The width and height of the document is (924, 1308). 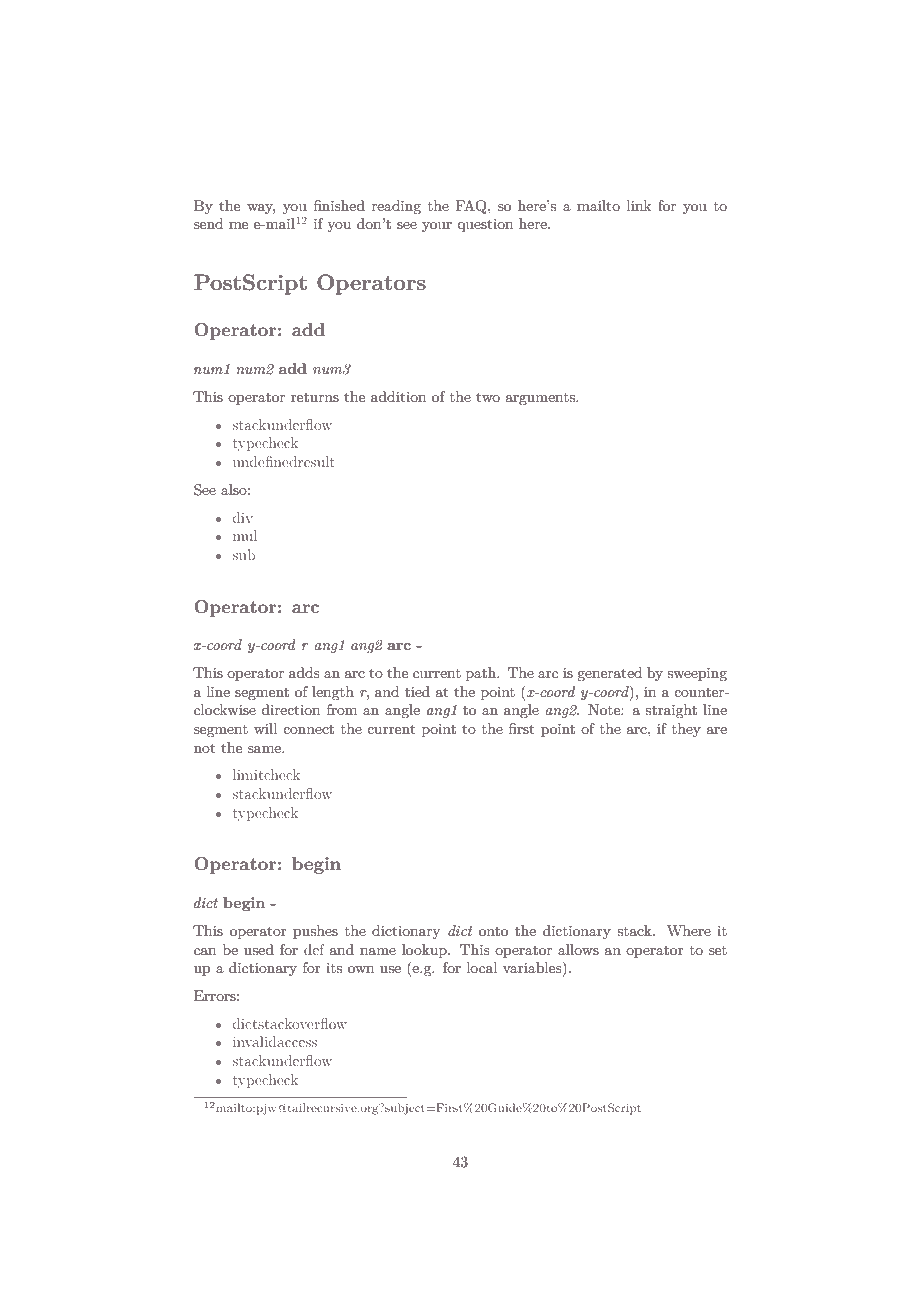 I want to click on used, so click(x=259, y=949).
